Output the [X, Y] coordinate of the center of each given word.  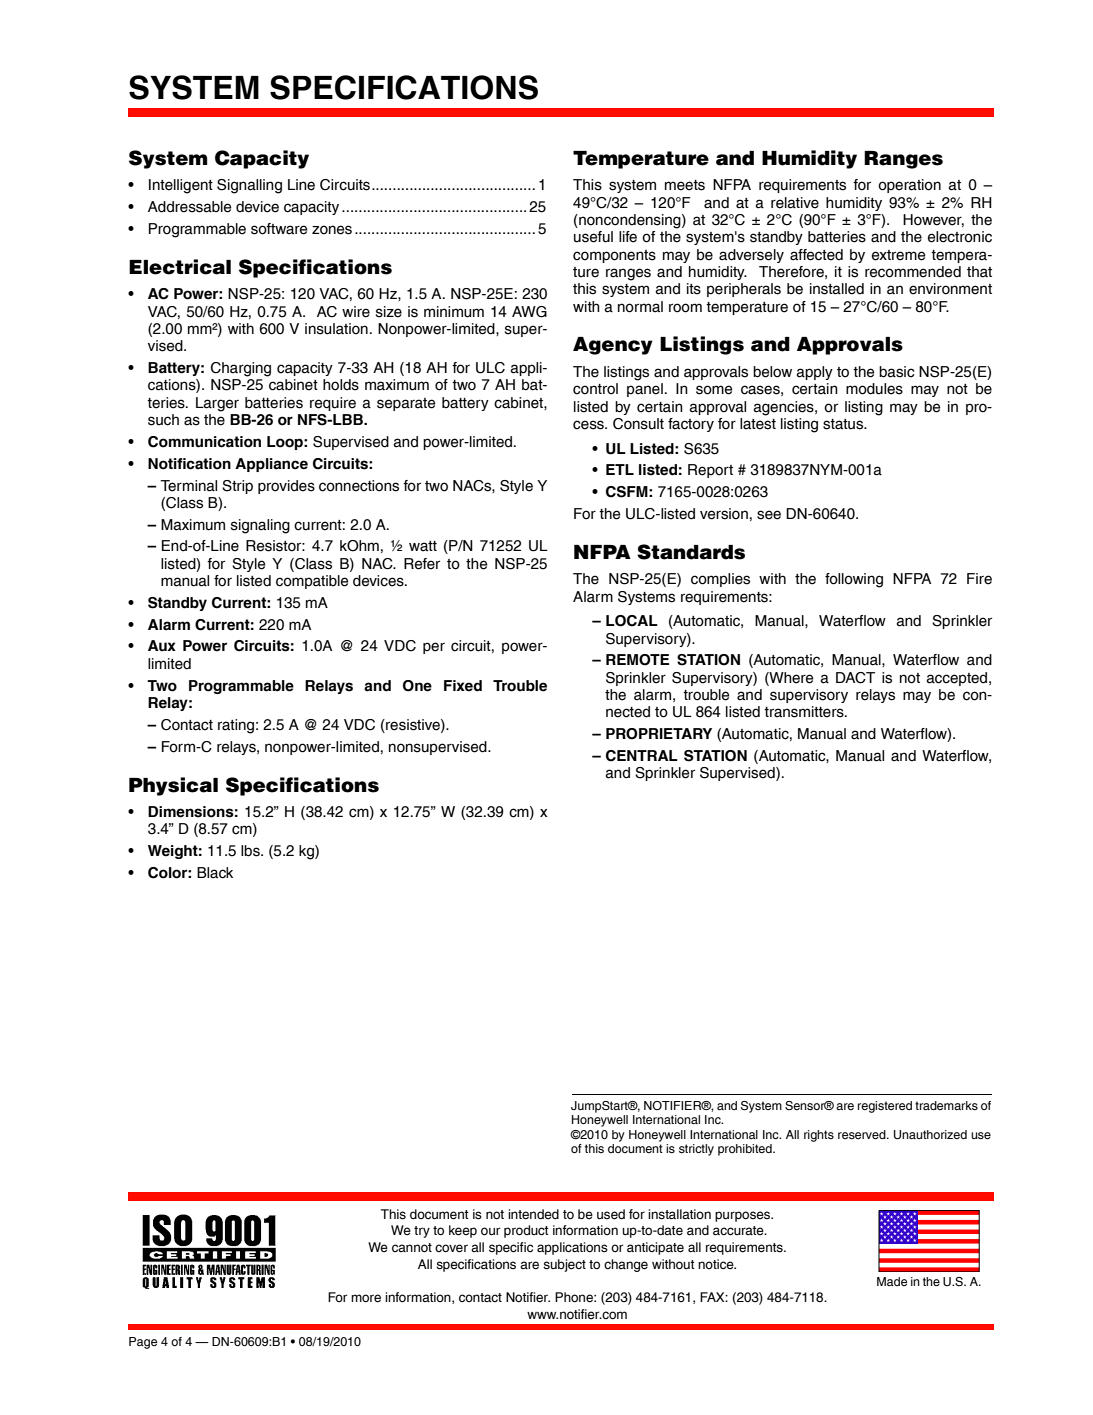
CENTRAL [642, 756]
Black [215, 873]
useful [593, 237]
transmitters [805, 712]
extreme [899, 255]
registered [885, 1107]
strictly [696, 1150]
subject [564, 1265]
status [844, 424]
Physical [173, 786]
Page [143, 1343]
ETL [620, 469]
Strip [237, 487]
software [279, 229]
